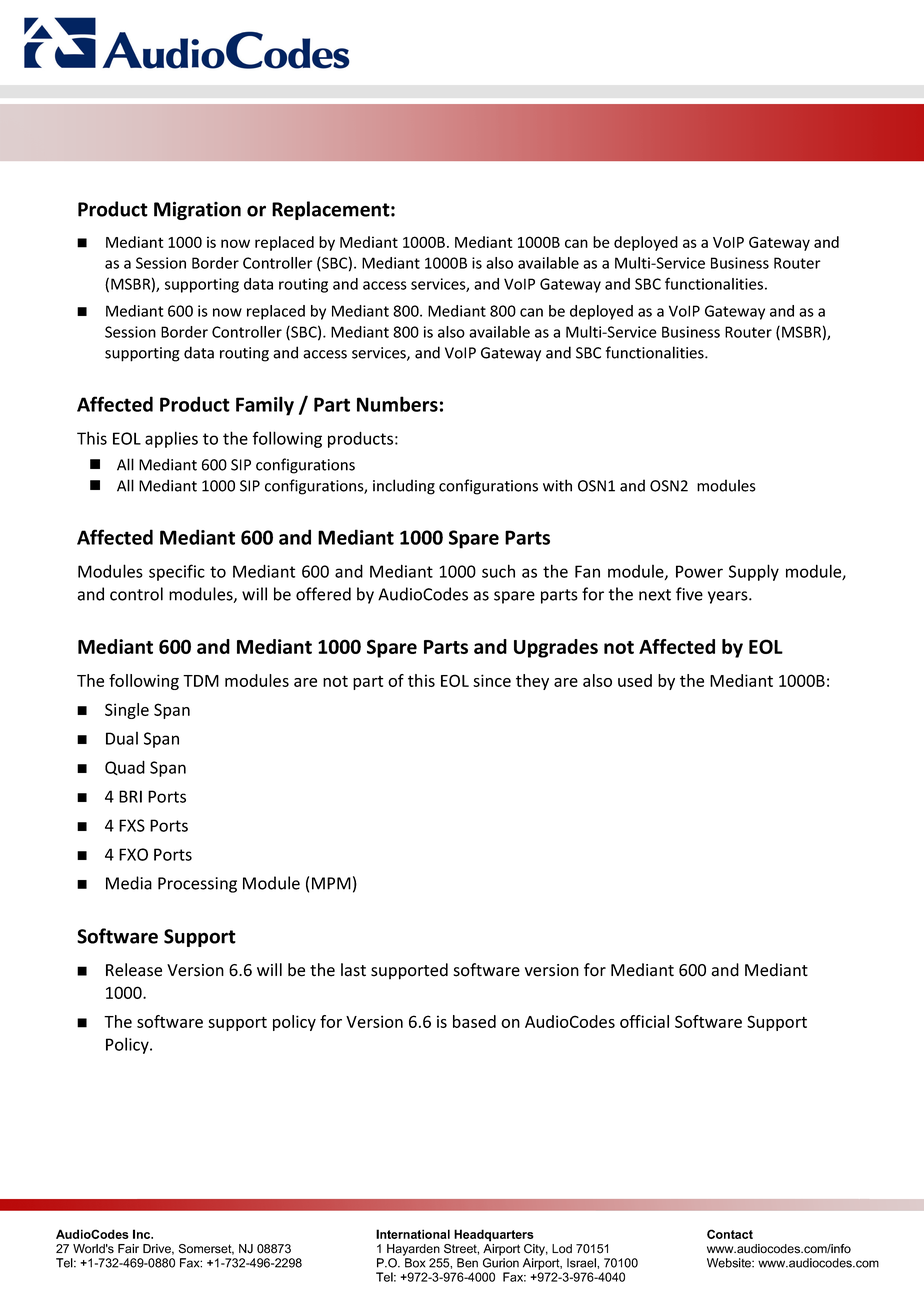 The image size is (924, 1308). What do you see at coordinates (171, 439) in the page?
I see `applies` at bounding box center [171, 439].
